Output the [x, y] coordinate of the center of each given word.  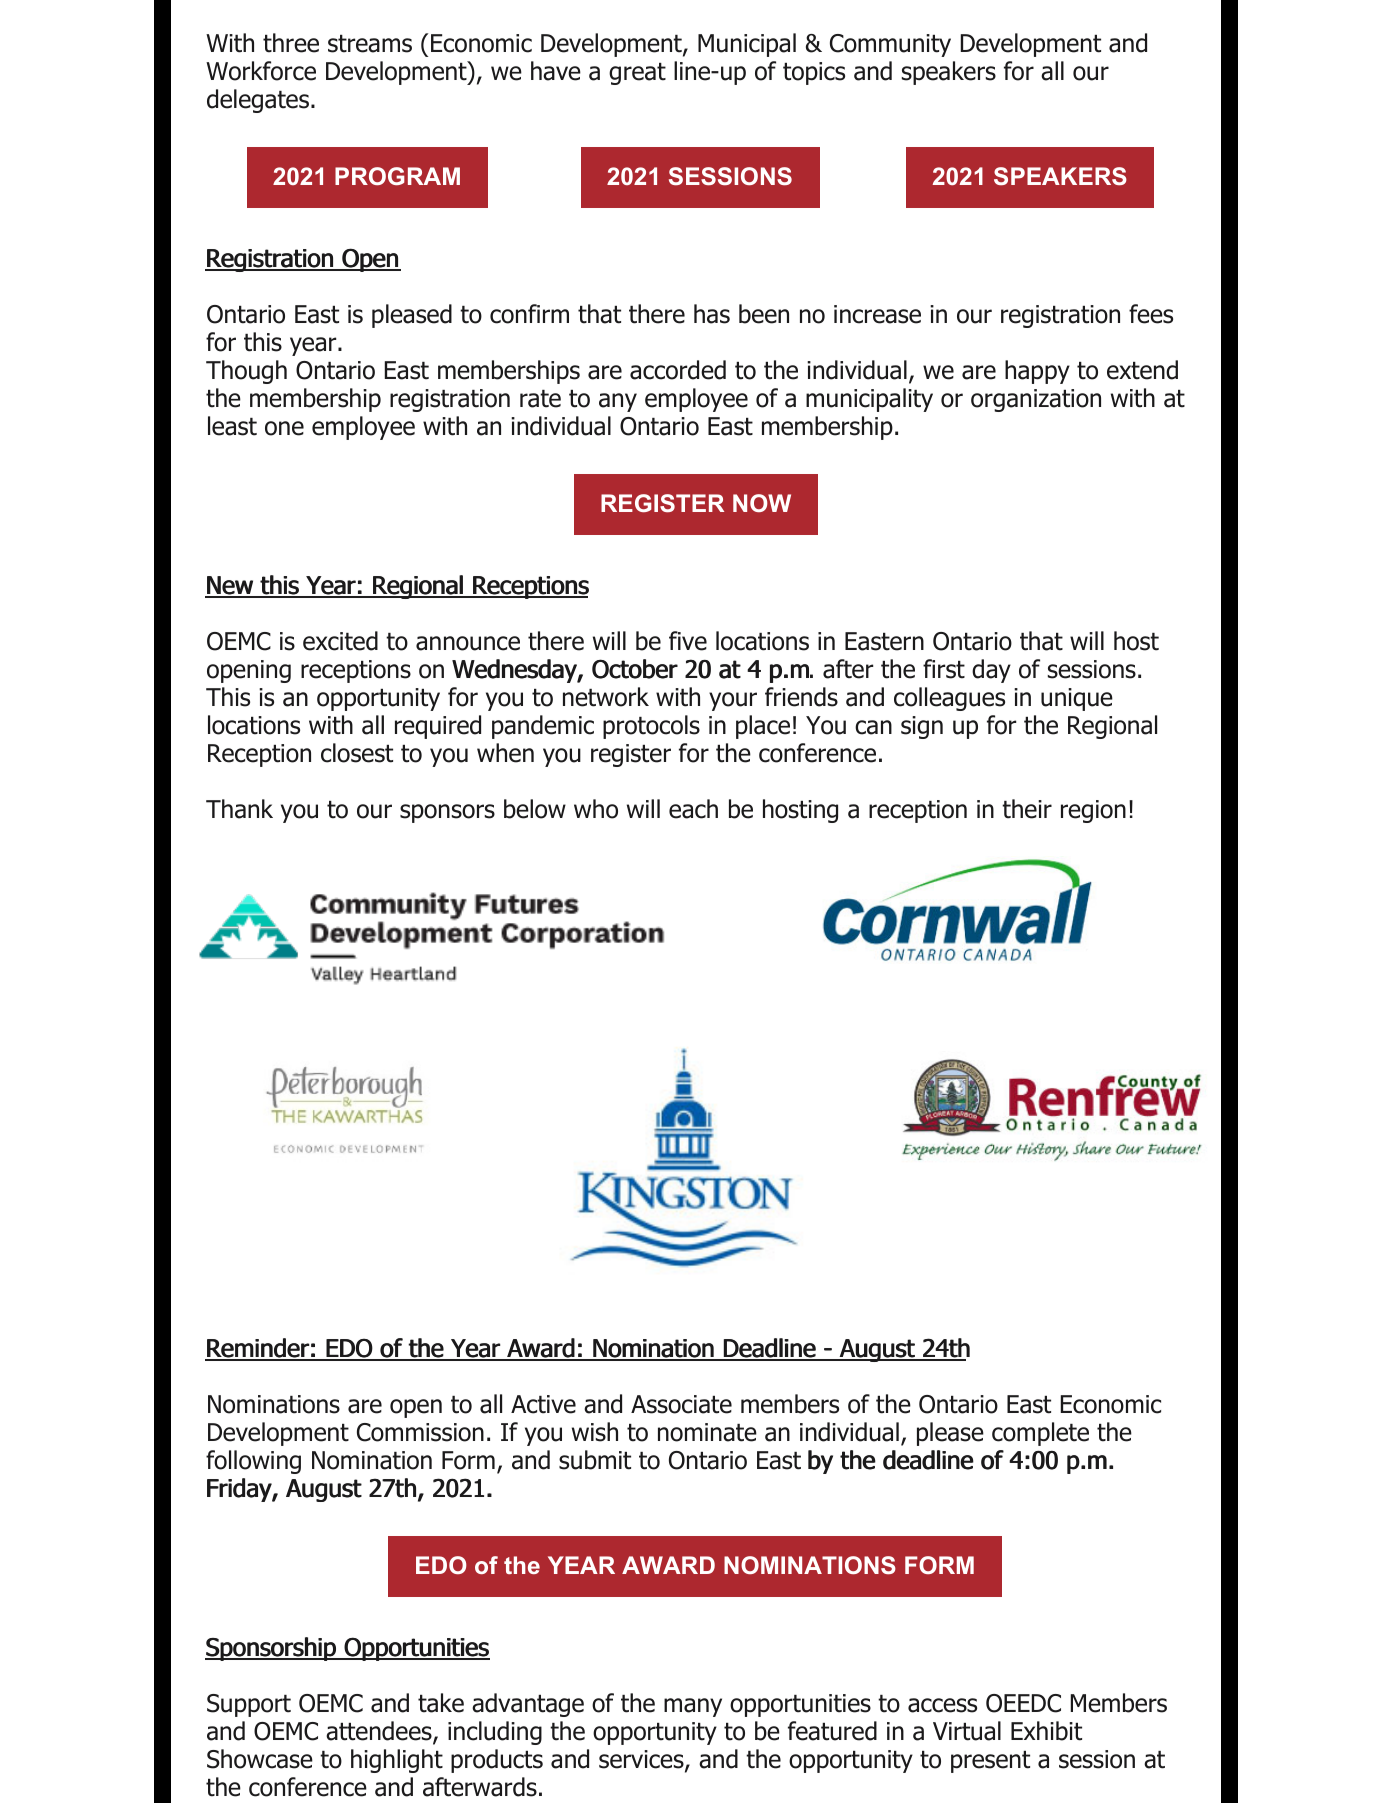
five [688, 641]
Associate [681, 1404]
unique [1077, 699]
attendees [380, 1732]
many [693, 1707]
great [637, 74]
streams [370, 44]
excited [340, 641]
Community [890, 45]
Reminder [258, 1349]
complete [1040, 1434]
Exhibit [1046, 1731]
